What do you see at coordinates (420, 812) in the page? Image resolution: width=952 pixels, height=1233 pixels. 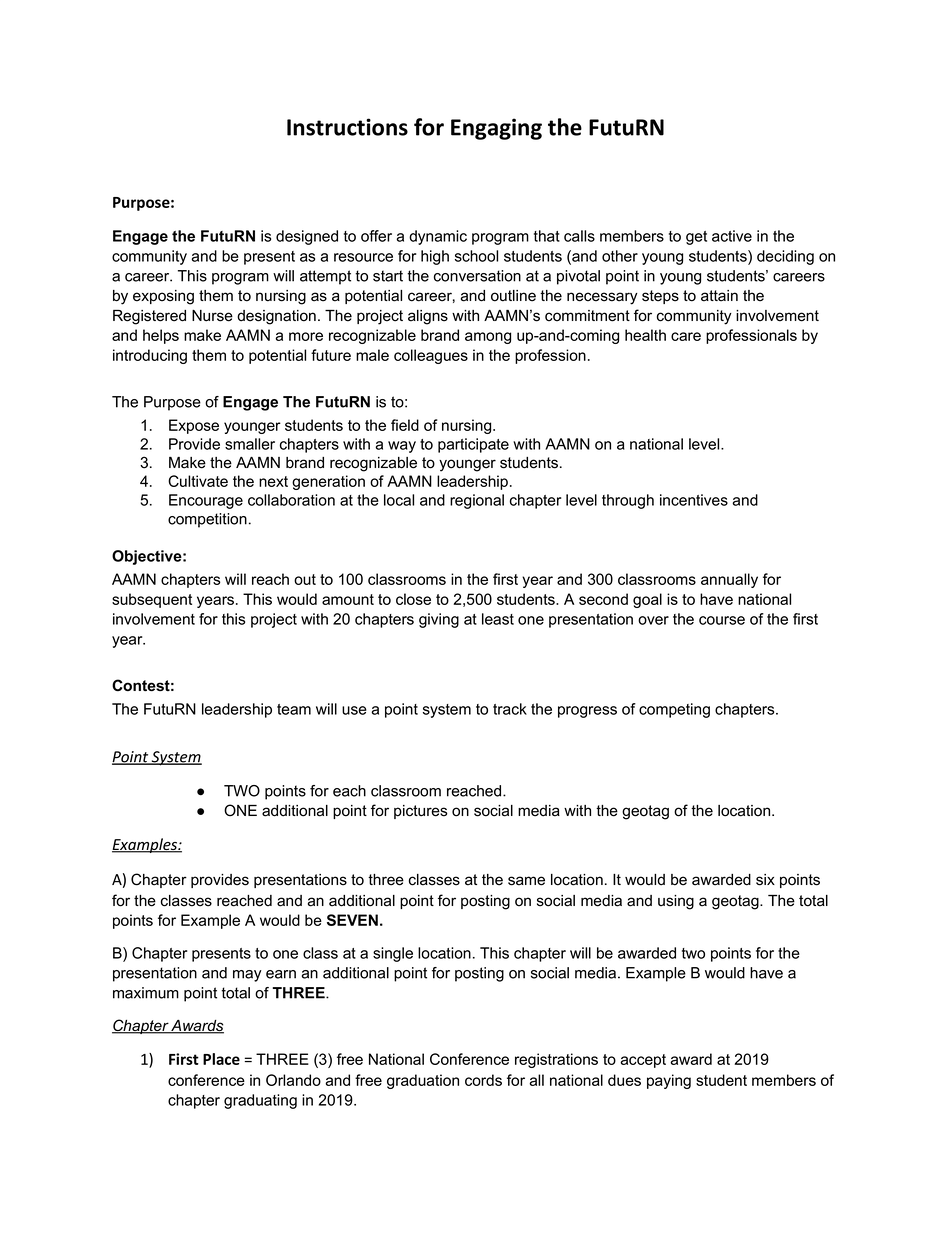 I see `pictures` at bounding box center [420, 812].
